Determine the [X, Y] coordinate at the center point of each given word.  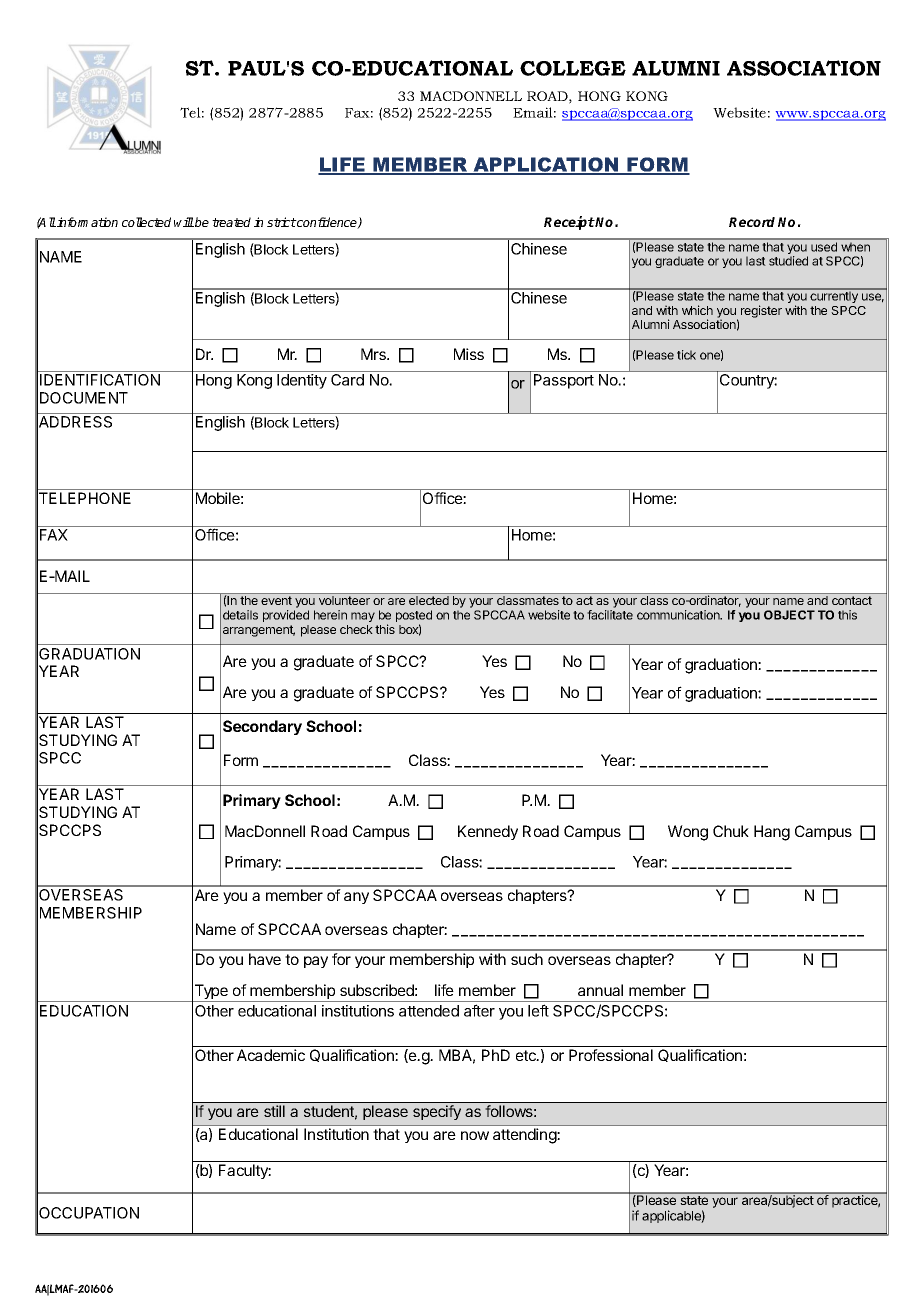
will [184, 222]
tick [686, 355]
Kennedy [488, 832]
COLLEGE [573, 68]
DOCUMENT [84, 398]
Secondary [262, 727]
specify [437, 1112]
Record [752, 222]
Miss [469, 354]
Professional [611, 1055]
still [274, 1111]
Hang [772, 833]
